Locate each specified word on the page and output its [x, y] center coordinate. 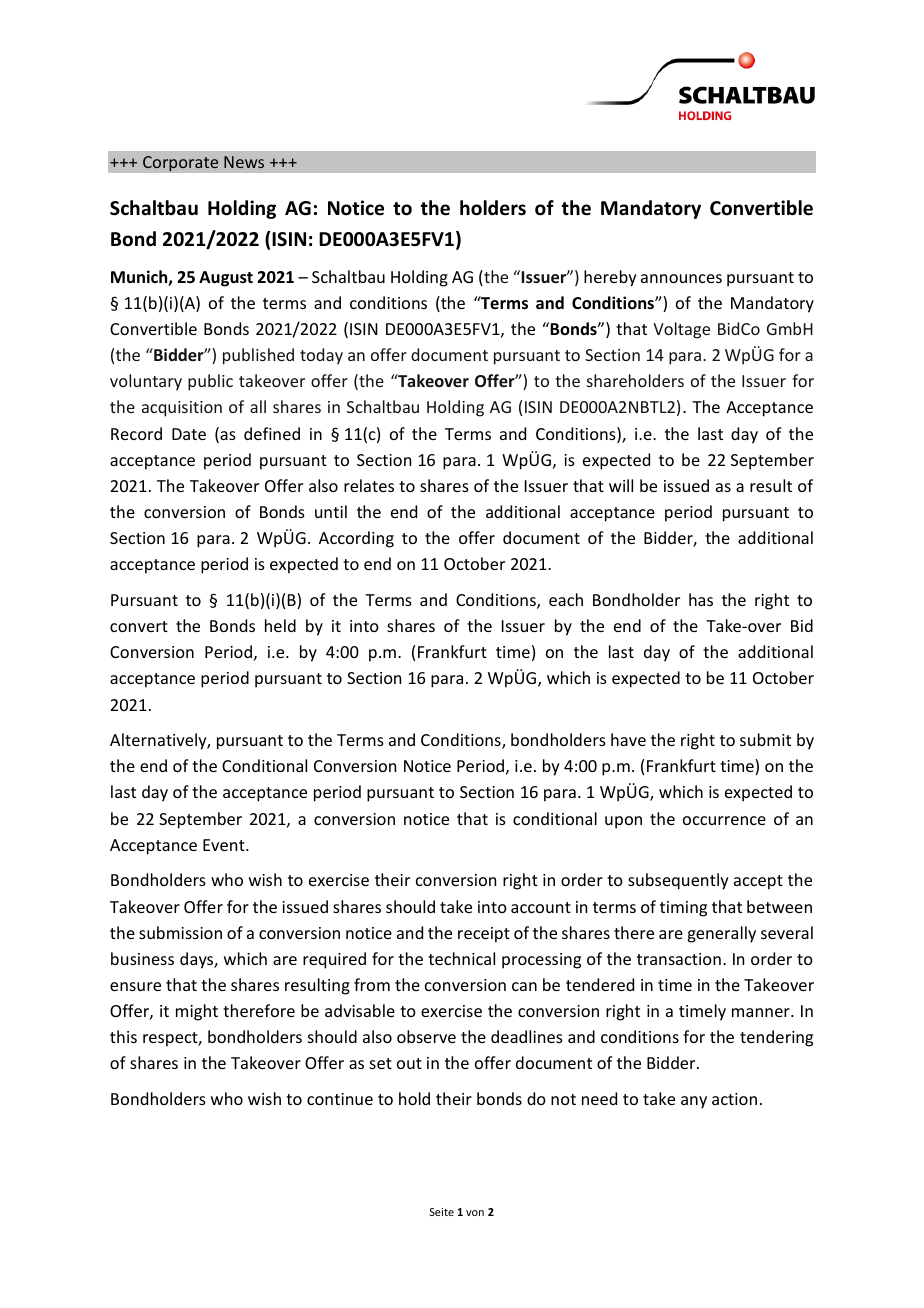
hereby [610, 278]
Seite [442, 1212]
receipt [484, 935]
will [621, 485]
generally [721, 934]
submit [765, 739]
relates [369, 485]
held [280, 625]
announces [681, 278]
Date [189, 434]
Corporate [180, 164]
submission [180, 932]
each [566, 599]
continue [340, 1099]
